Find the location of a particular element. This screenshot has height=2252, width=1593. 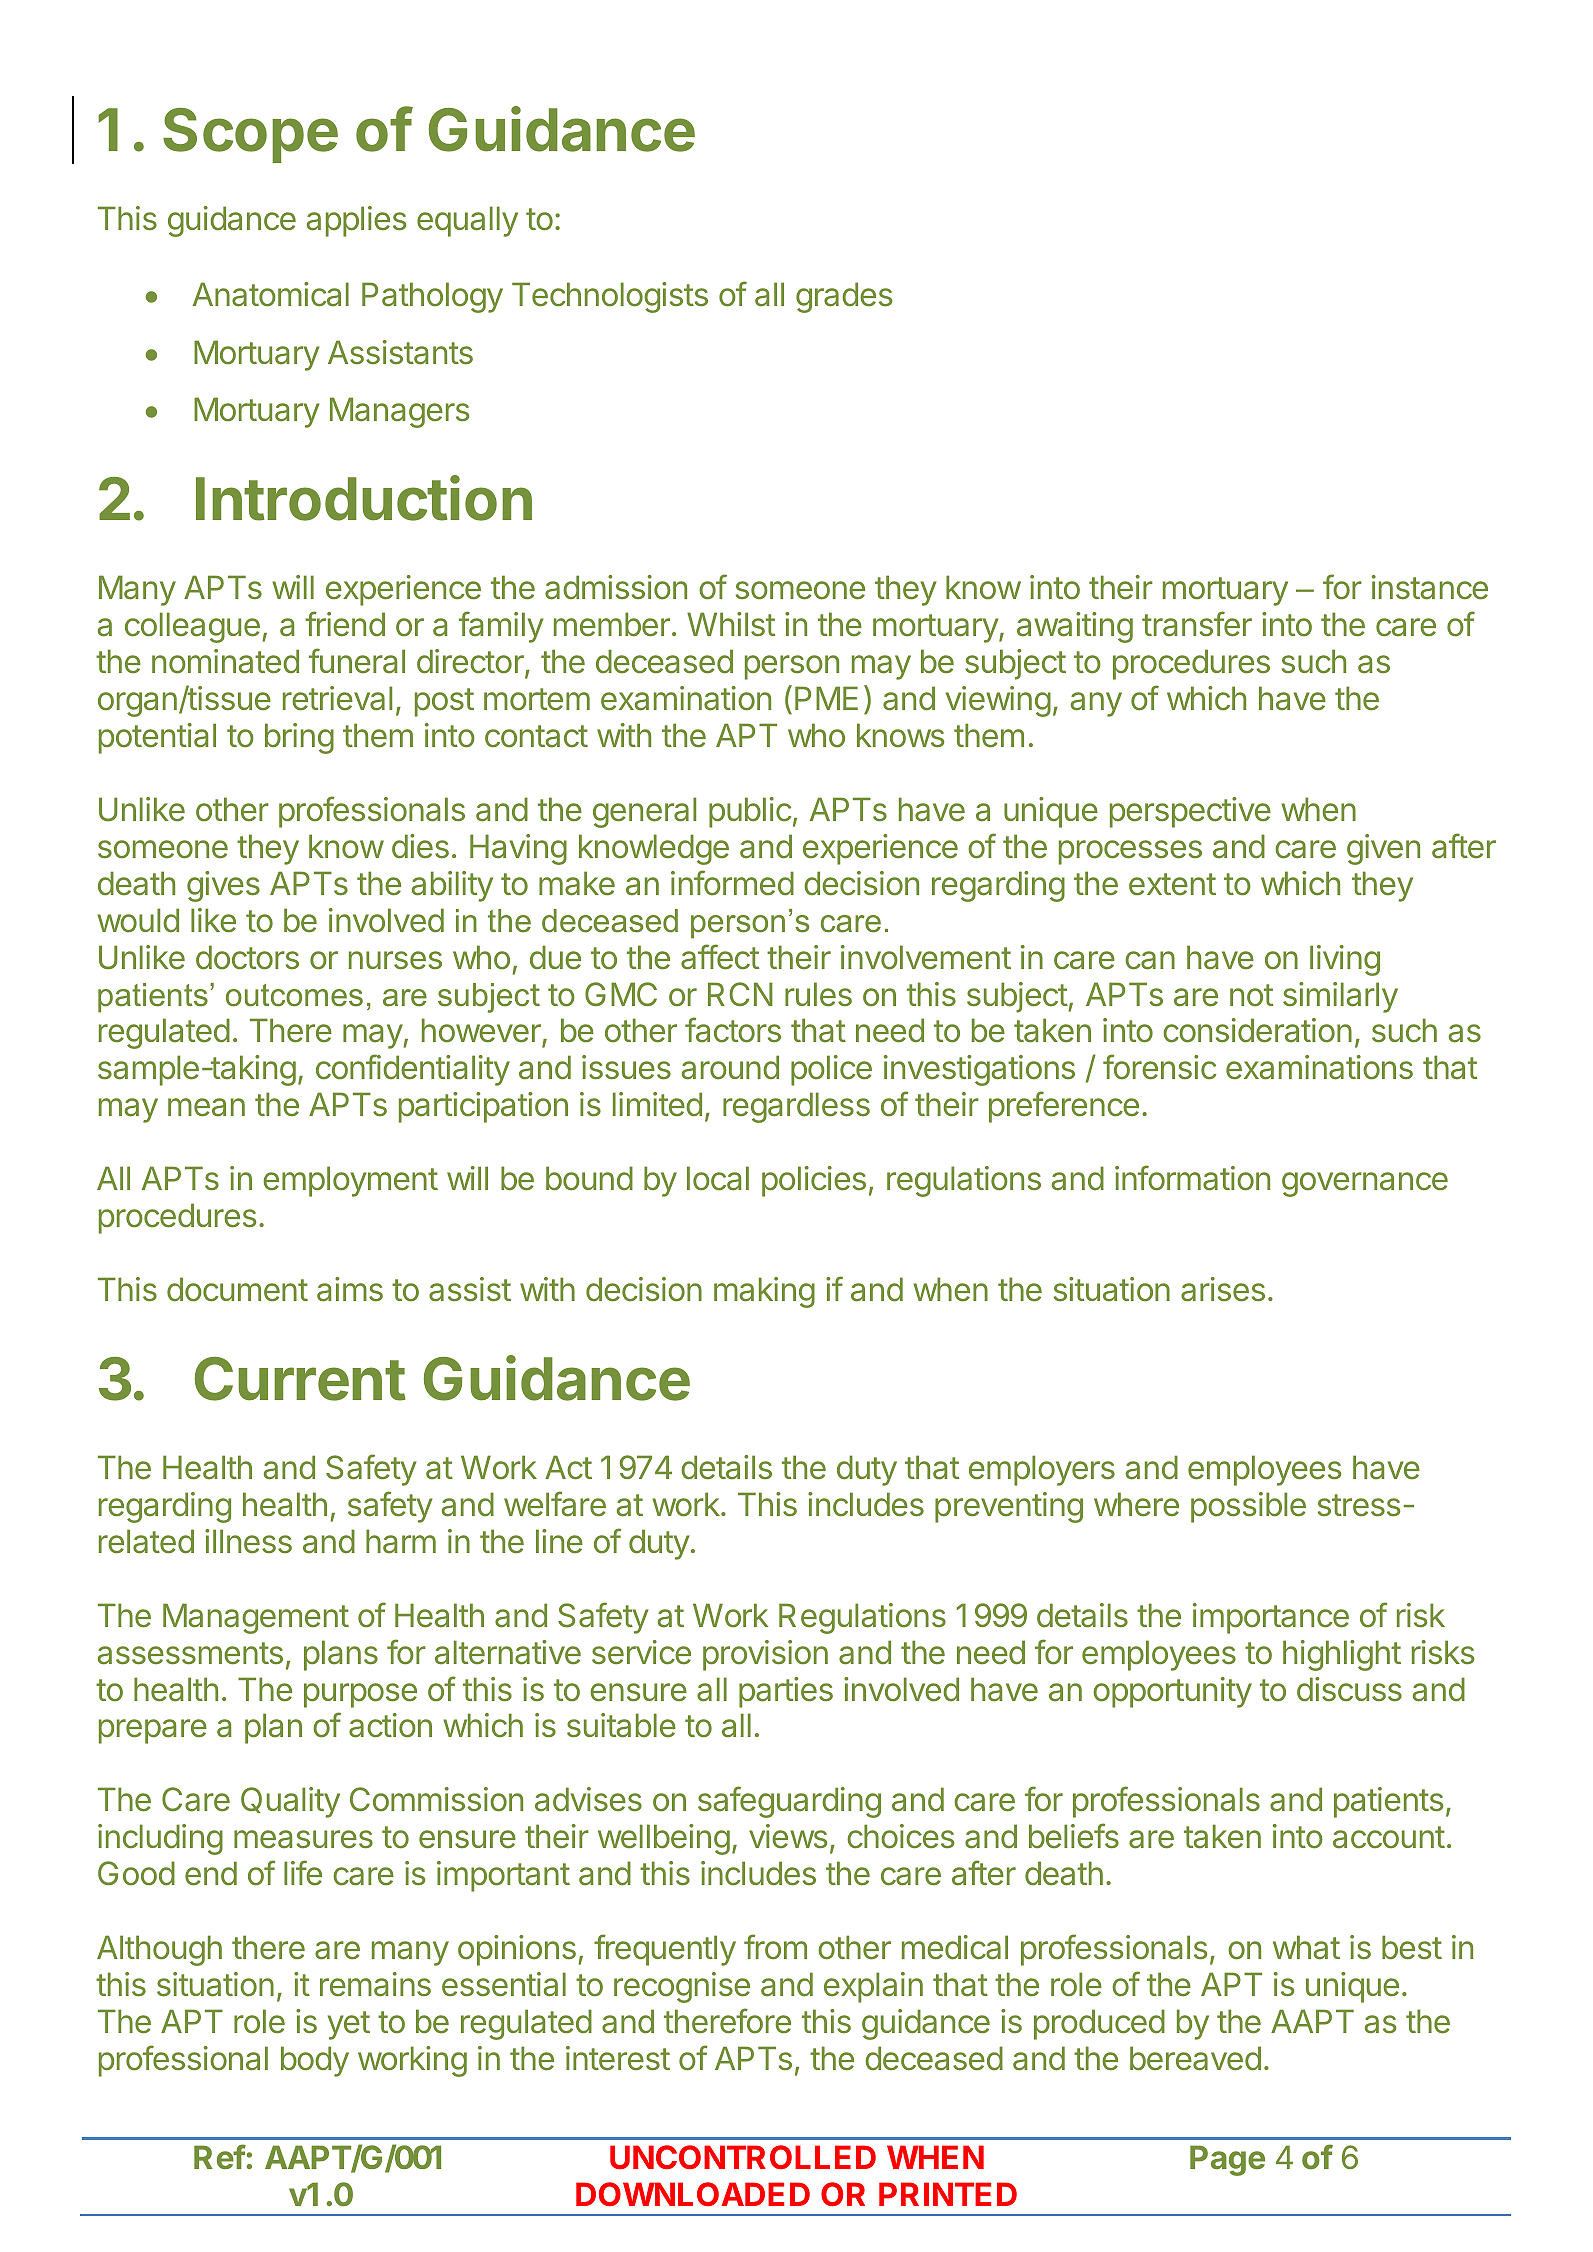

grades is located at coordinates (844, 297).
